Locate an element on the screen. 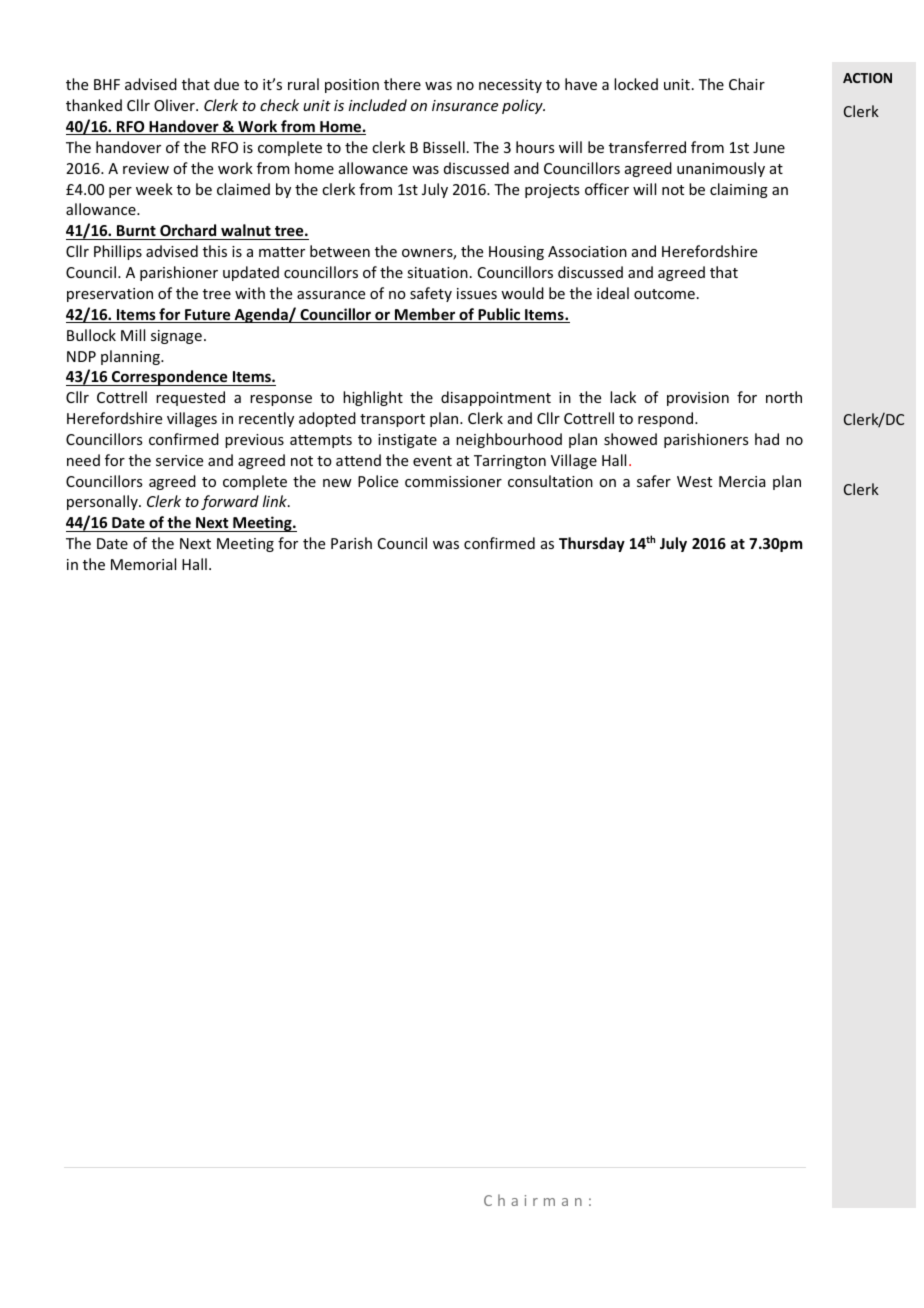 The width and height of the screenshot is (924, 1308). week is located at coordinates (154, 189).
